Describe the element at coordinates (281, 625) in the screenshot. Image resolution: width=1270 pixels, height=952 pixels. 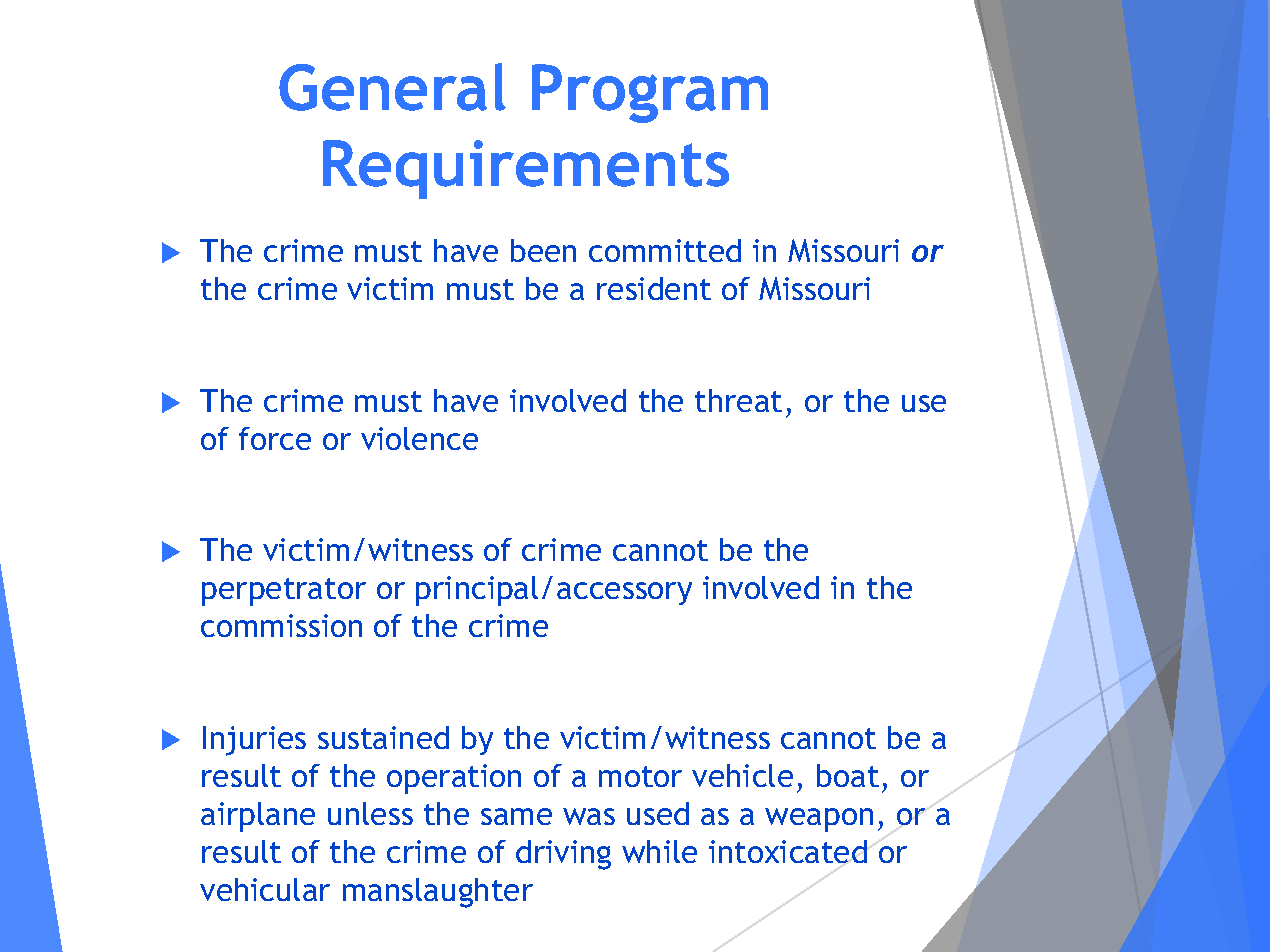
I see `commission` at that location.
